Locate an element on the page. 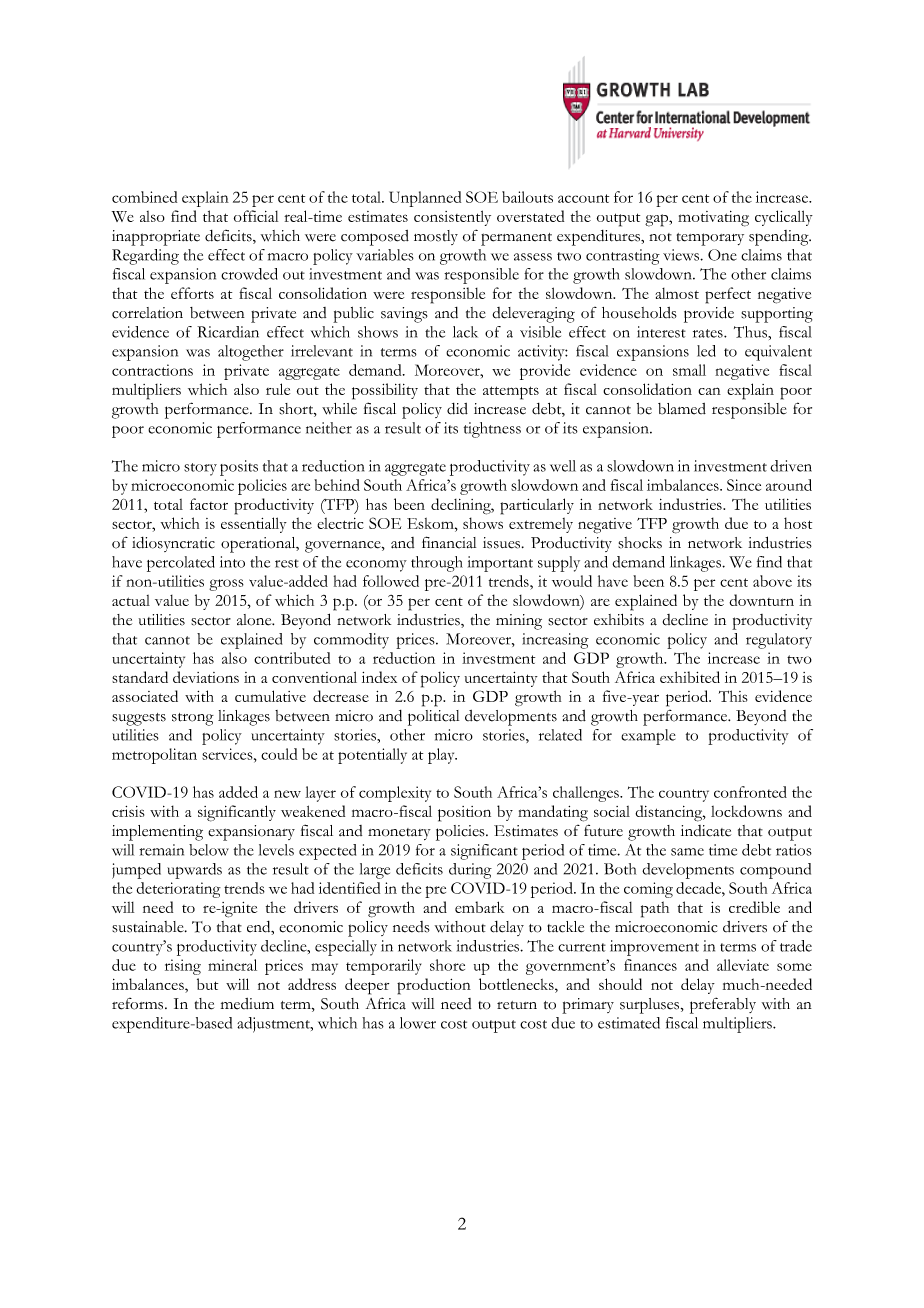  play is located at coordinates (442, 756).
